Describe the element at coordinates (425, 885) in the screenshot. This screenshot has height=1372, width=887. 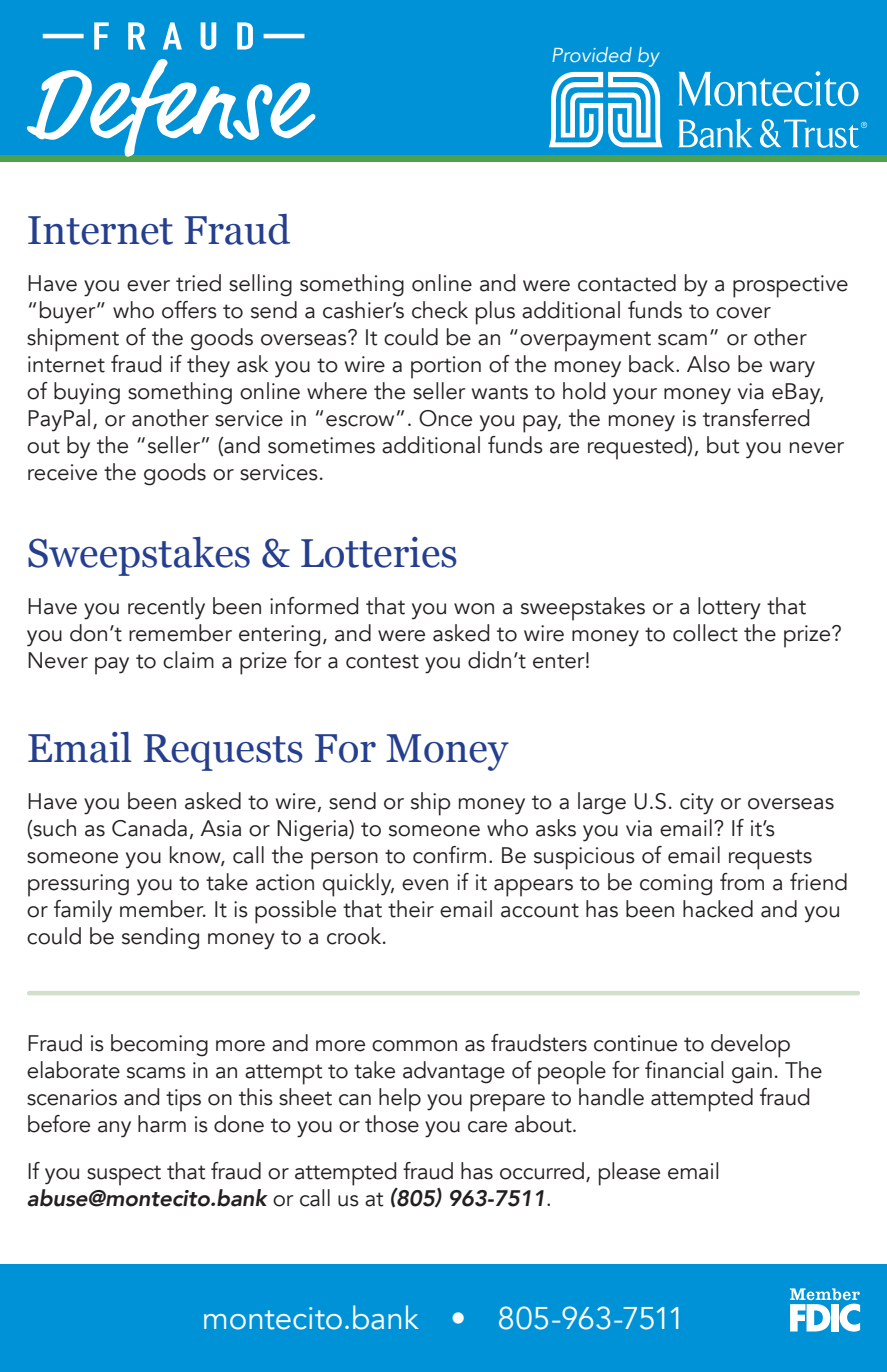
I see `even` at that location.
